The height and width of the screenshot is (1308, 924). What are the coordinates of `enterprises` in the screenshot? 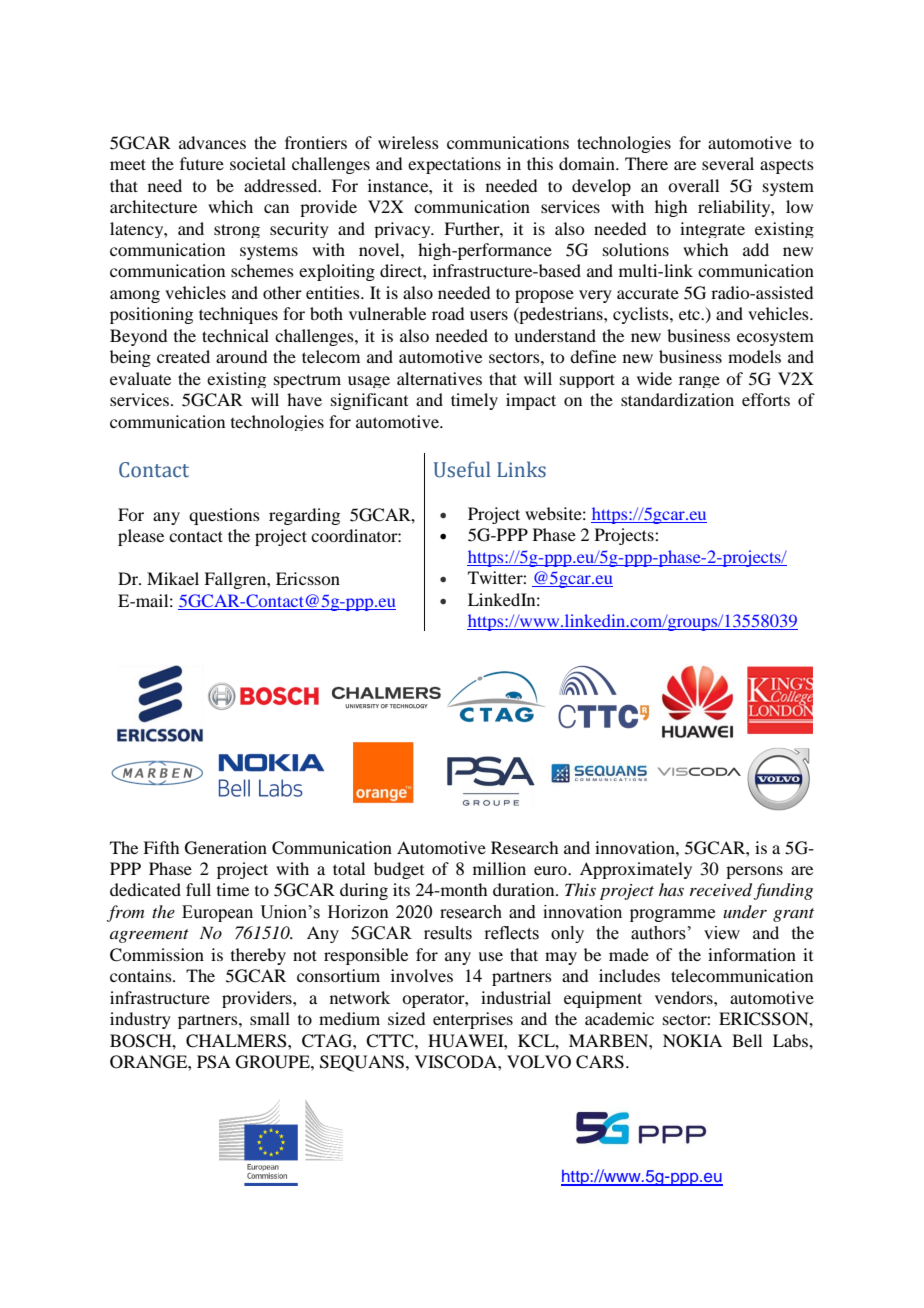 It's located at (473, 1020).
